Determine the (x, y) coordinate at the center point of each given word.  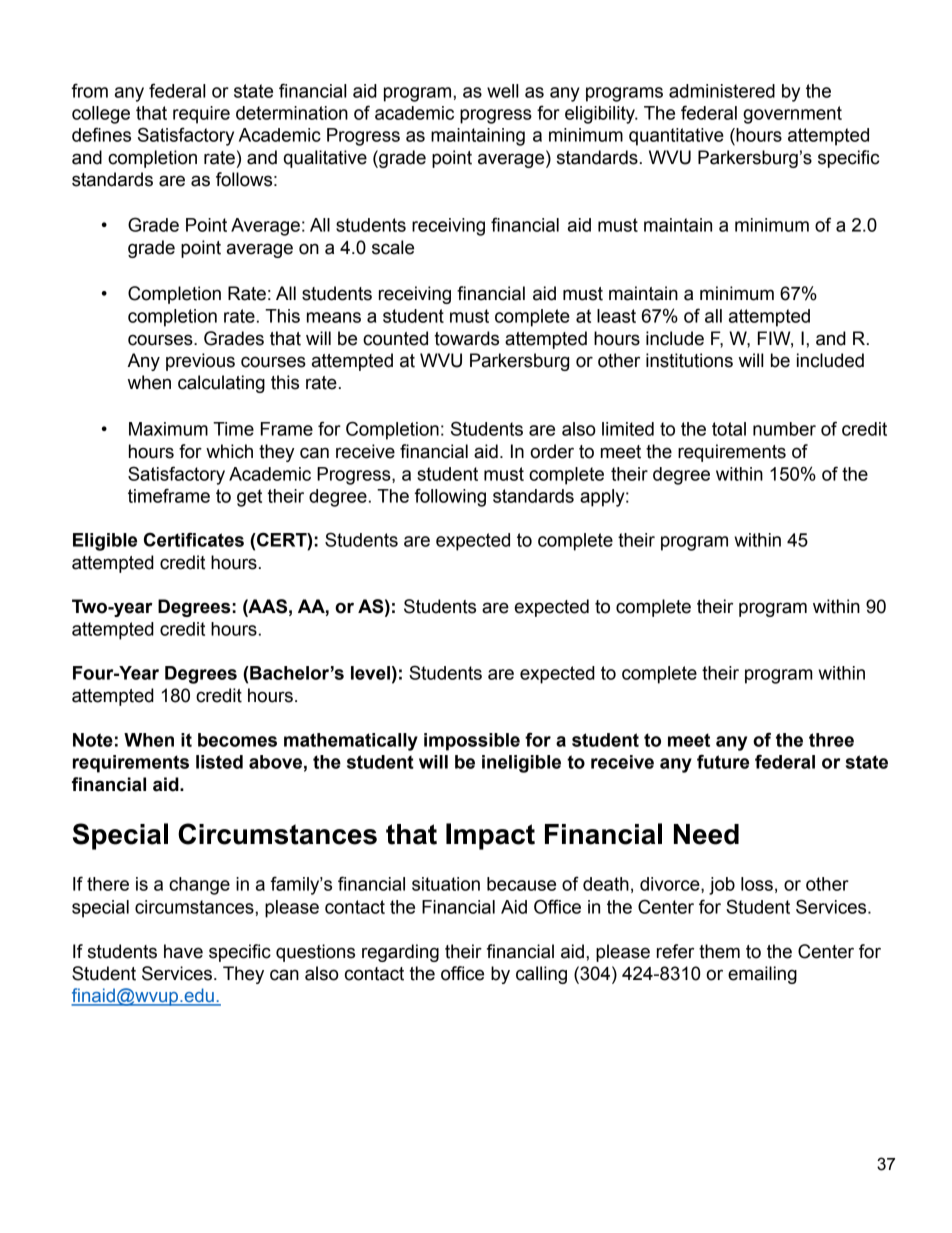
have (183, 951)
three (831, 740)
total (729, 429)
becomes (237, 740)
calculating (221, 384)
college (101, 115)
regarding (400, 953)
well (502, 91)
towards (467, 338)
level (370, 673)
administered (722, 91)
